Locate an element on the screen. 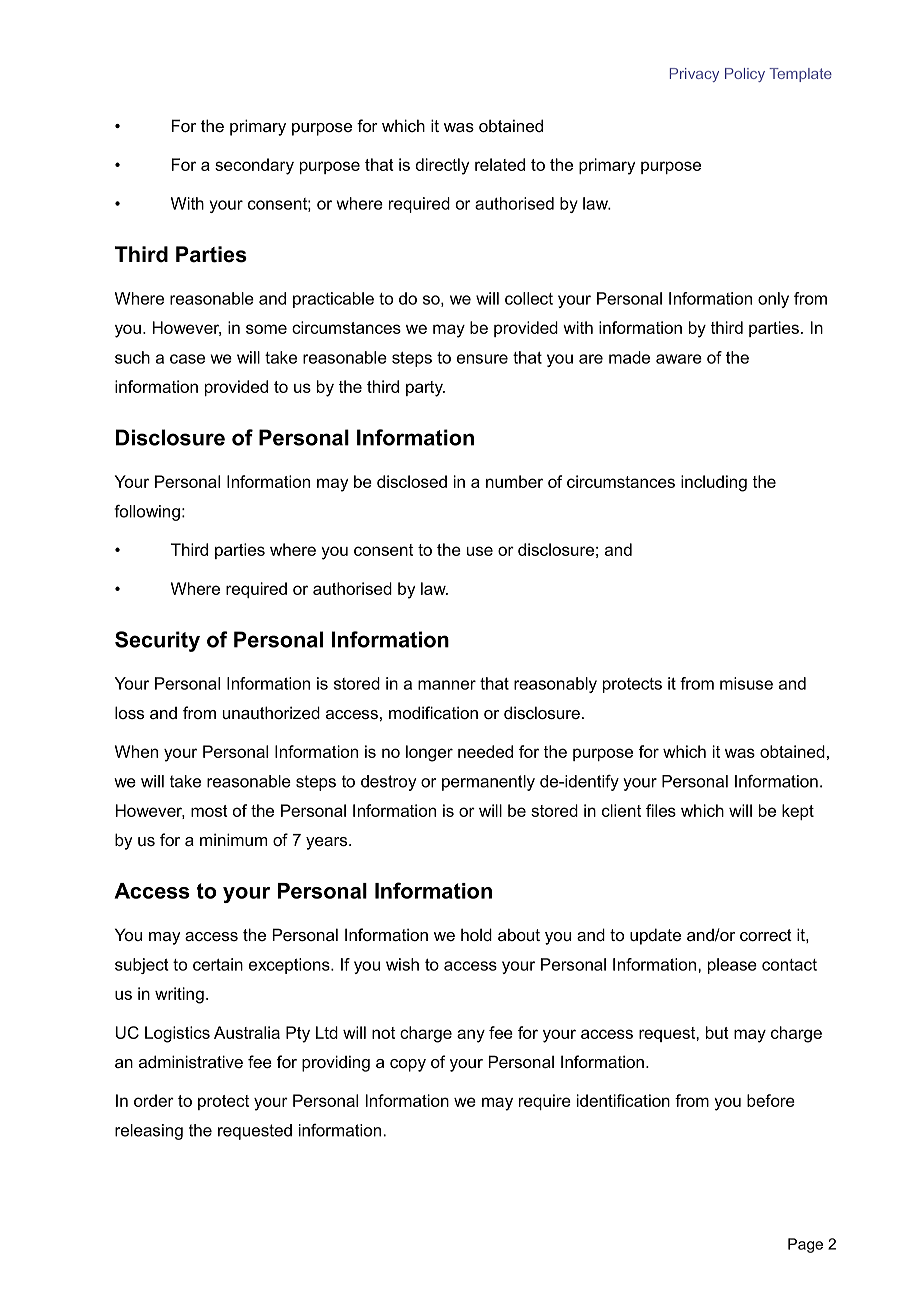  Page is located at coordinates (805, 1245).
